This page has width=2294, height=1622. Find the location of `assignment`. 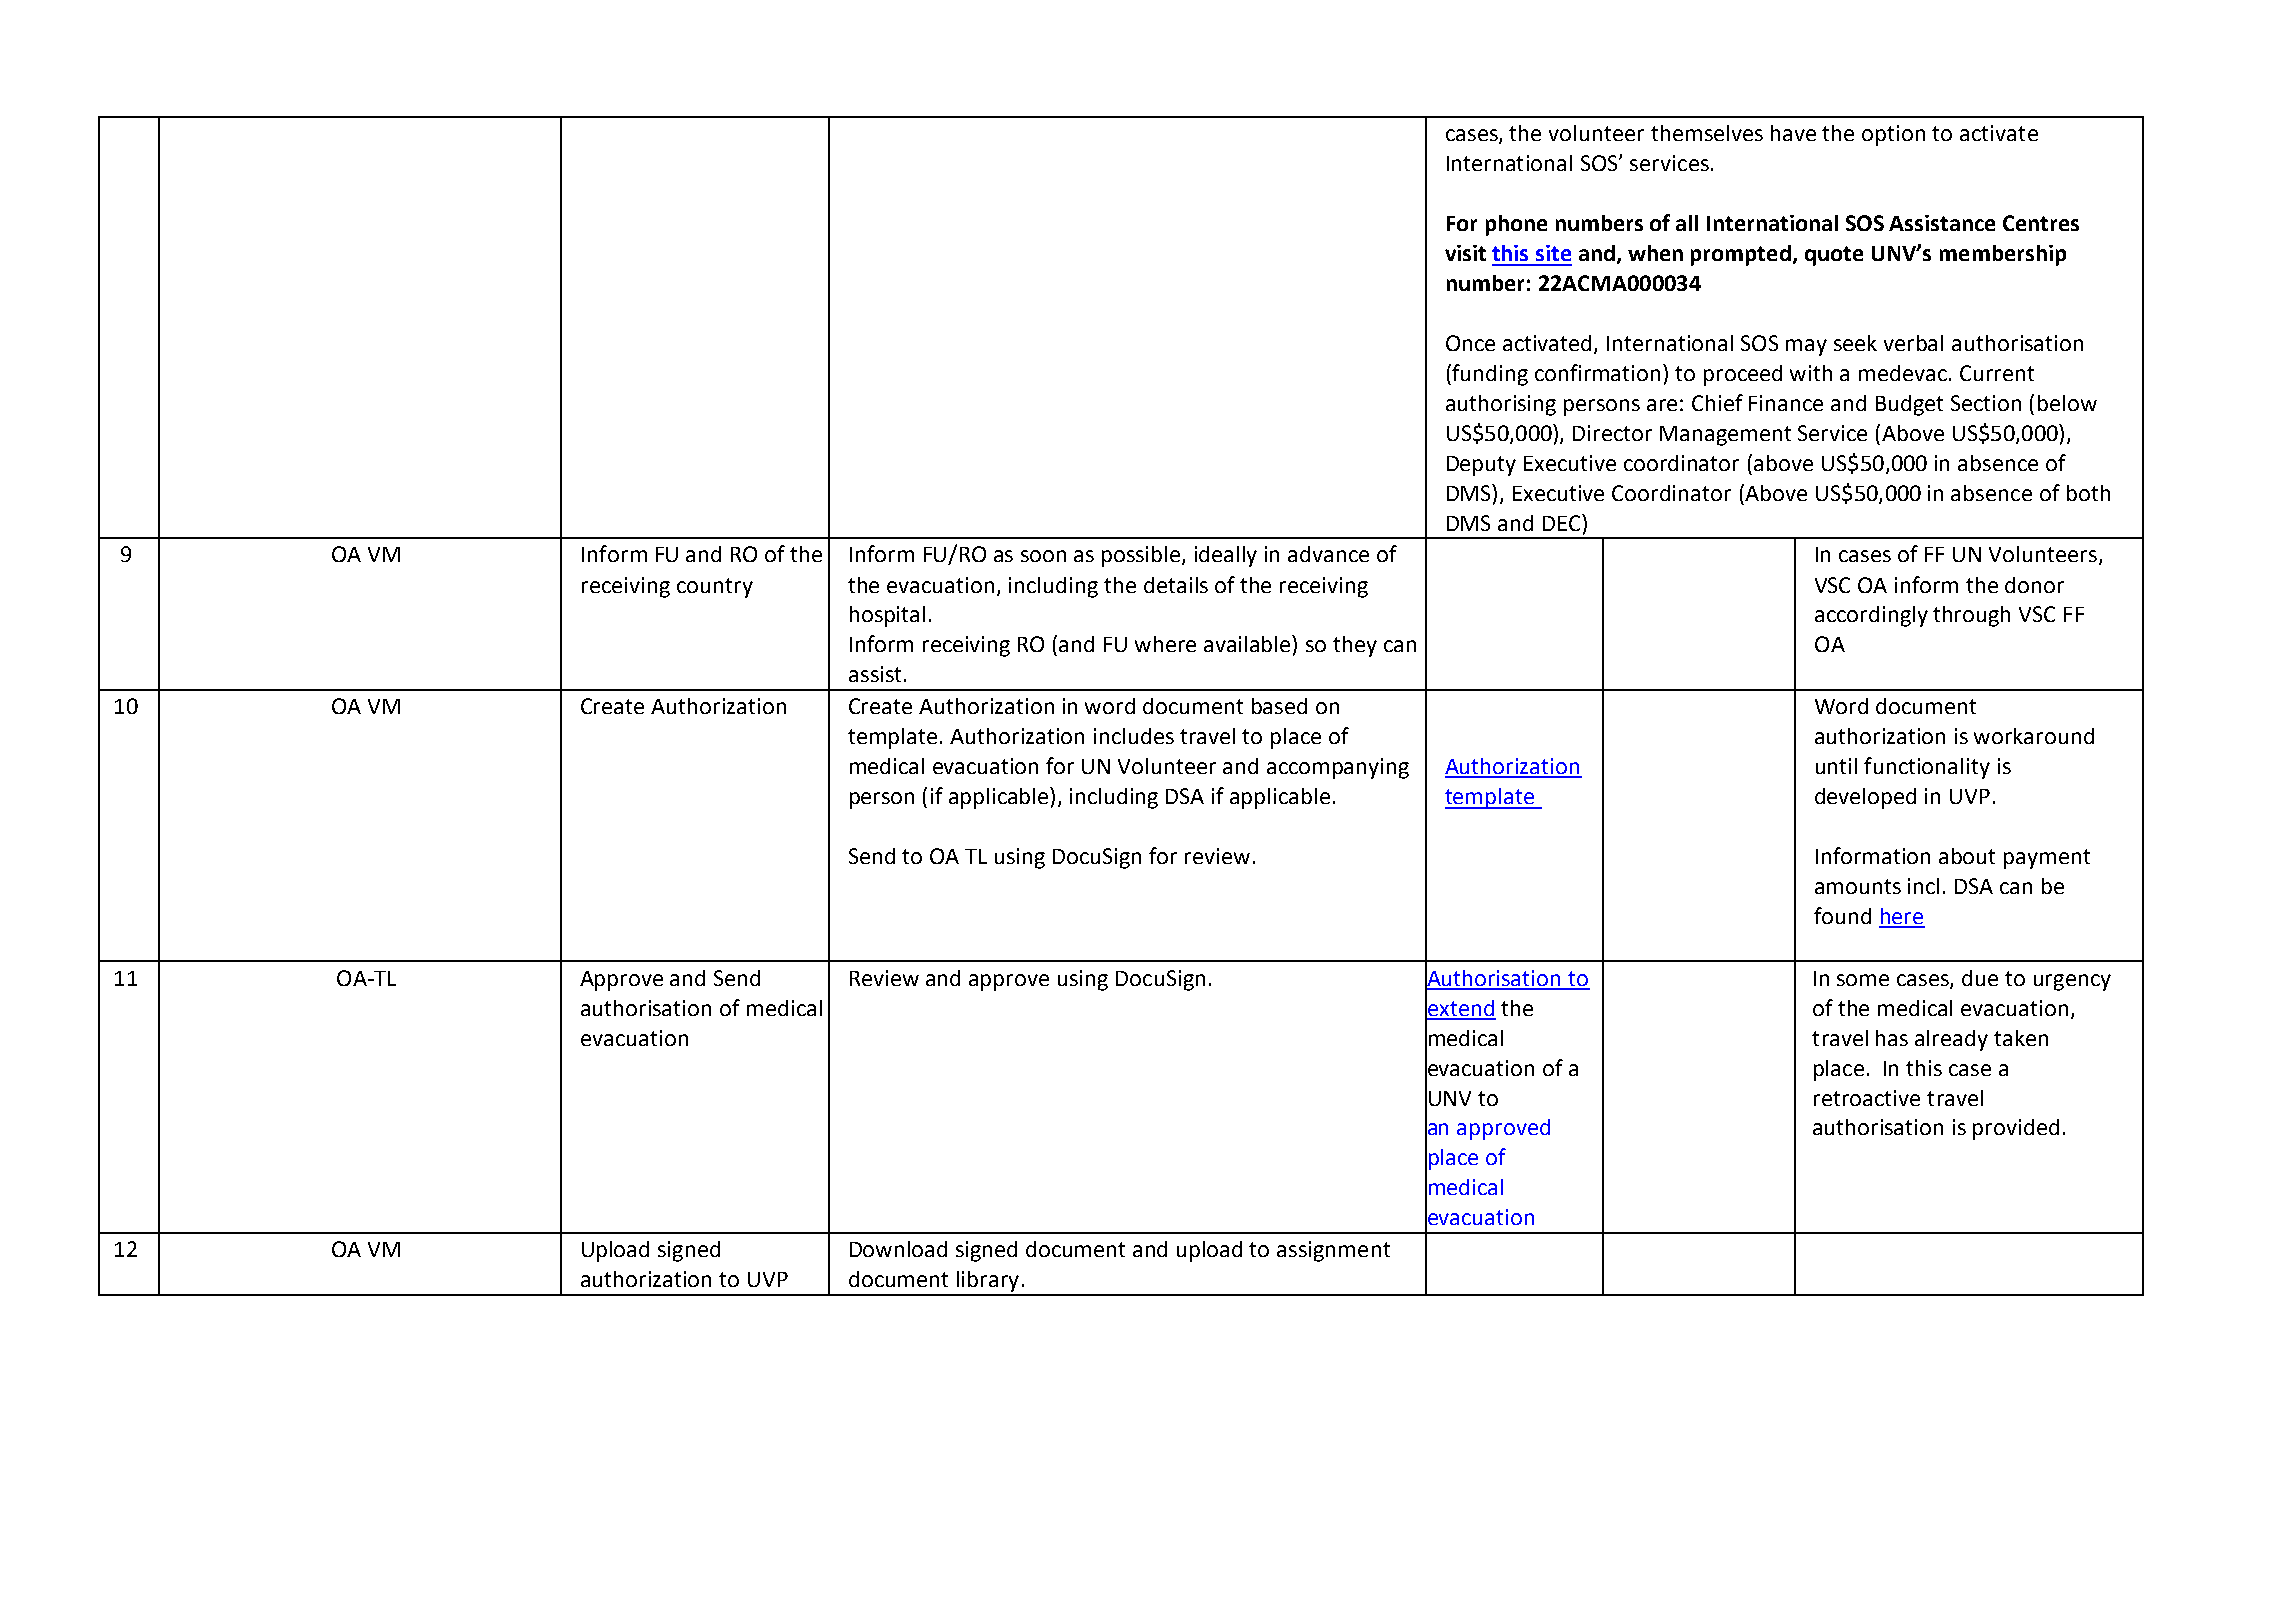

assignment is located at coordinates (1333, 1251).
